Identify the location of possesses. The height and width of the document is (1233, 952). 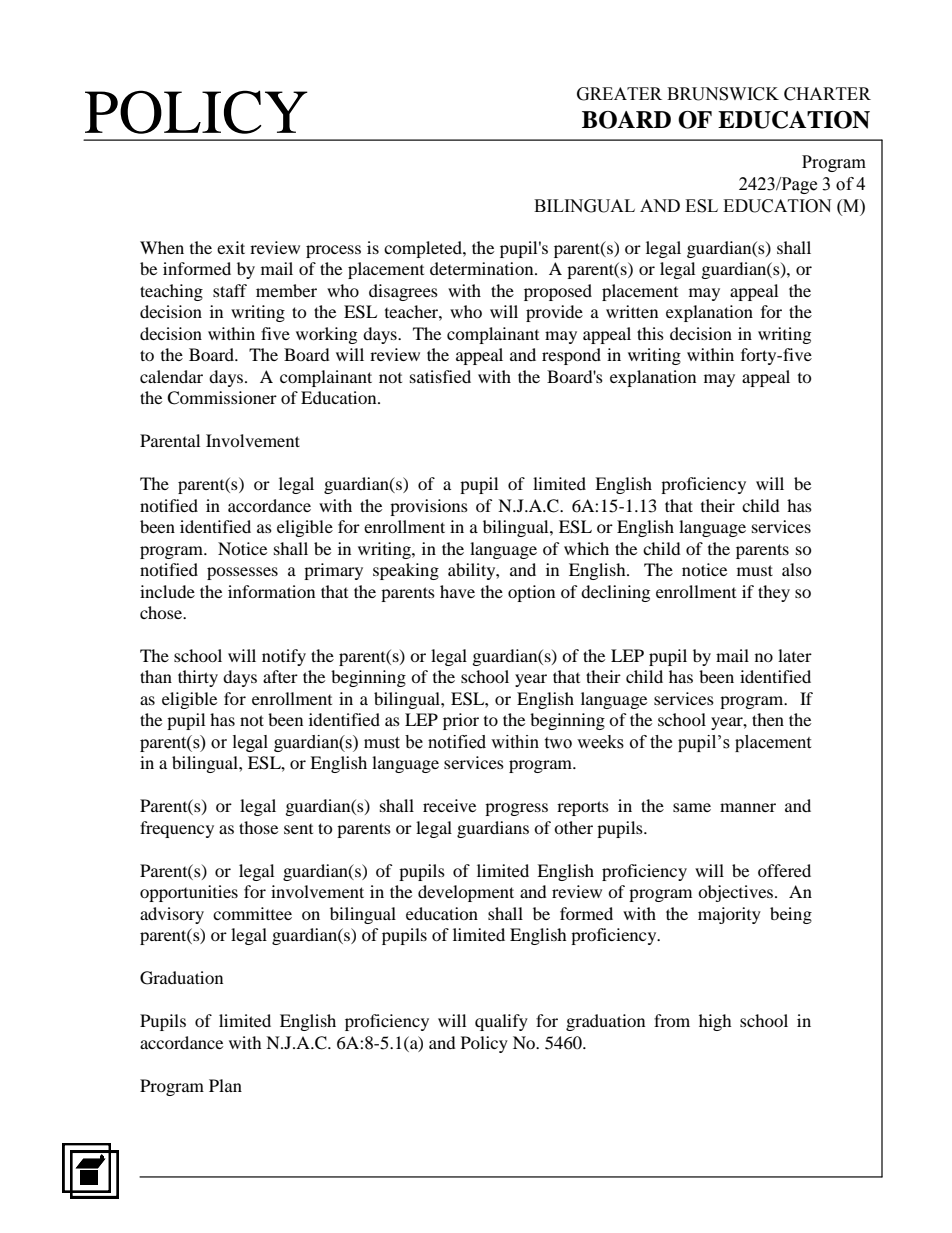
(242, 573).
